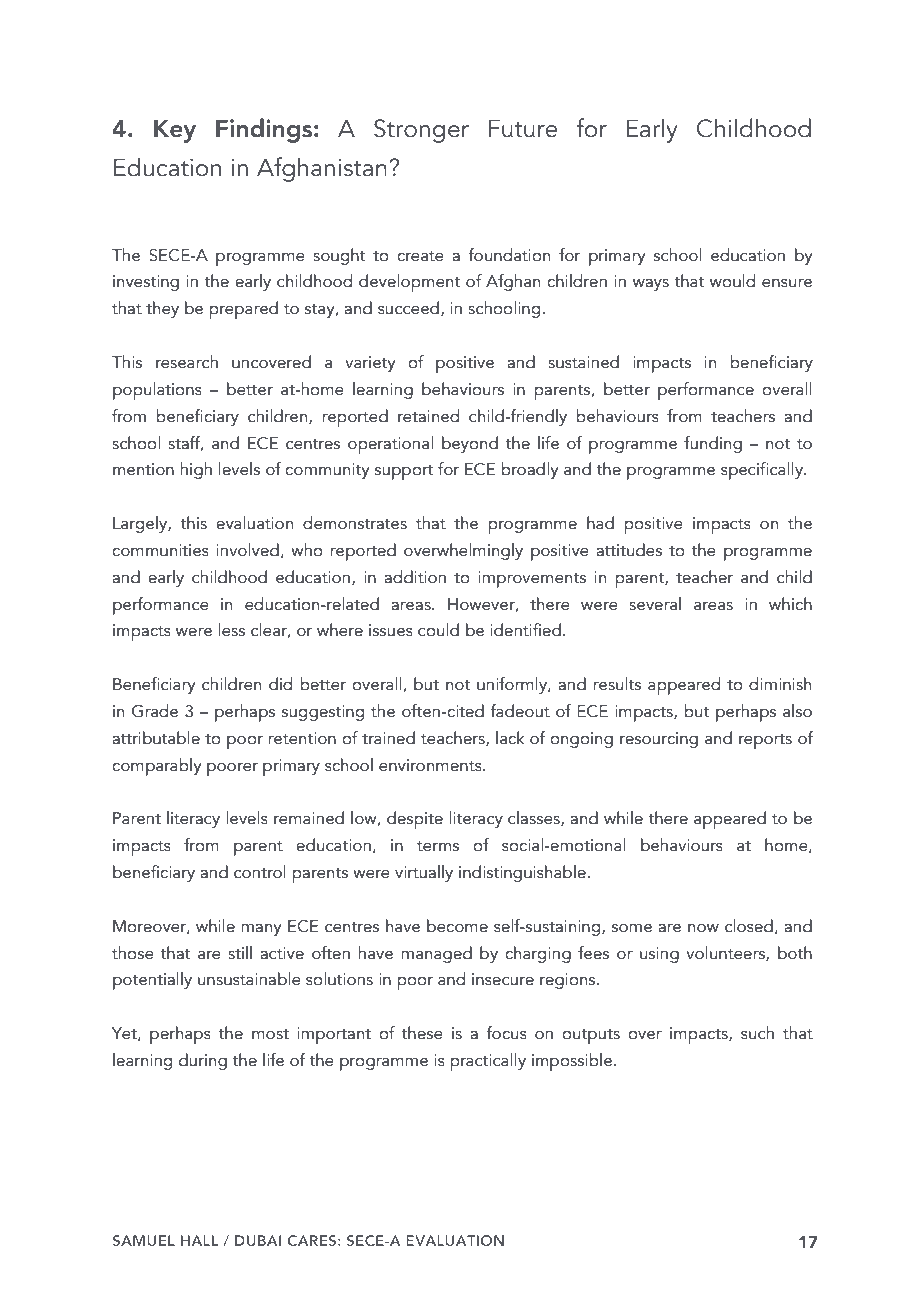 This page has height=1308, width=924. Describe the element at coordinates (421, 131) in the page. I see `Stronger` at that location.
